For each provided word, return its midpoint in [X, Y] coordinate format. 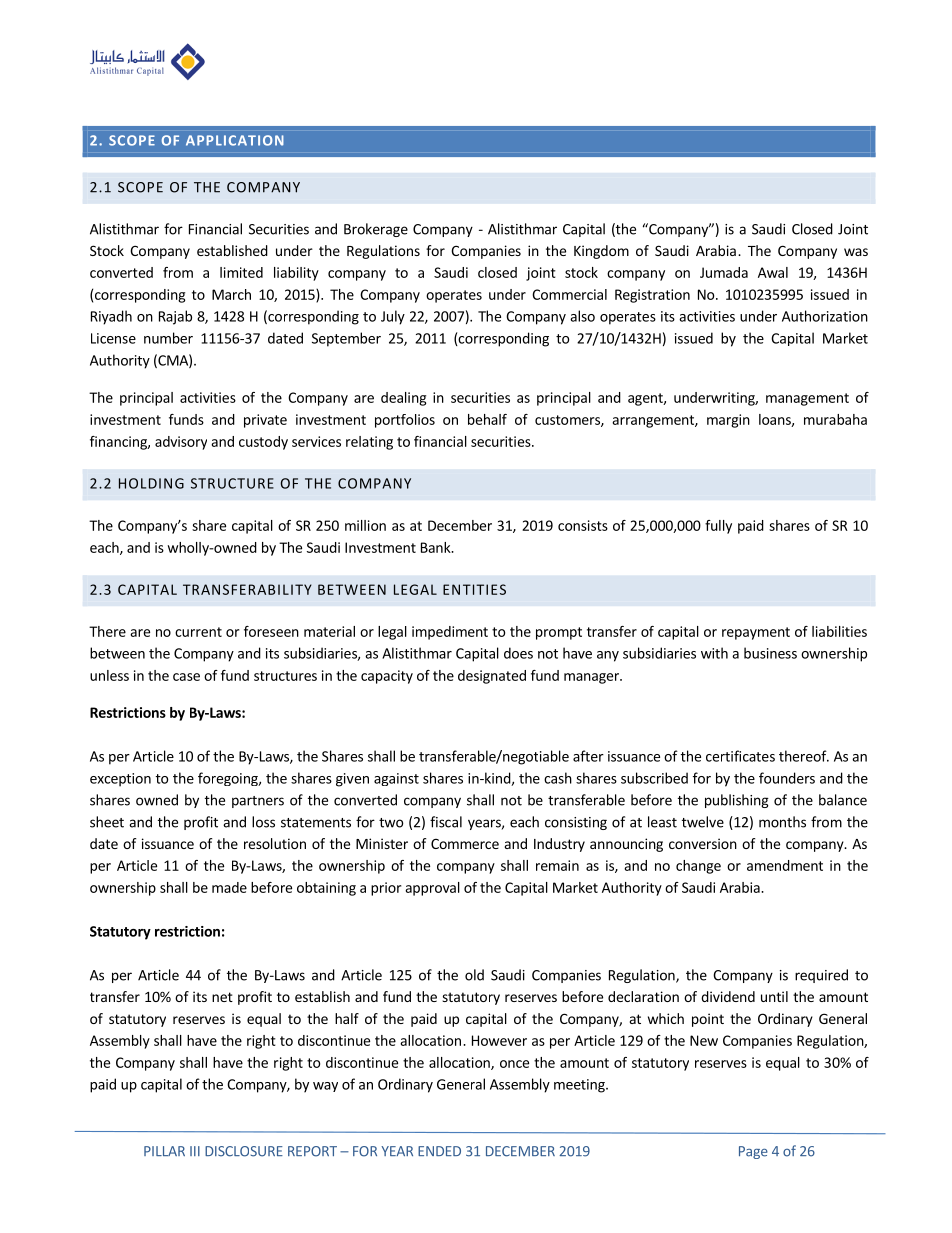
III [195, 1151]
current [198, 632]
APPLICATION [235, 140]
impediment [450, 633]
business [770, 653]
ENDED [439, 1151]
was [856, 252]
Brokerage [376, 230]
